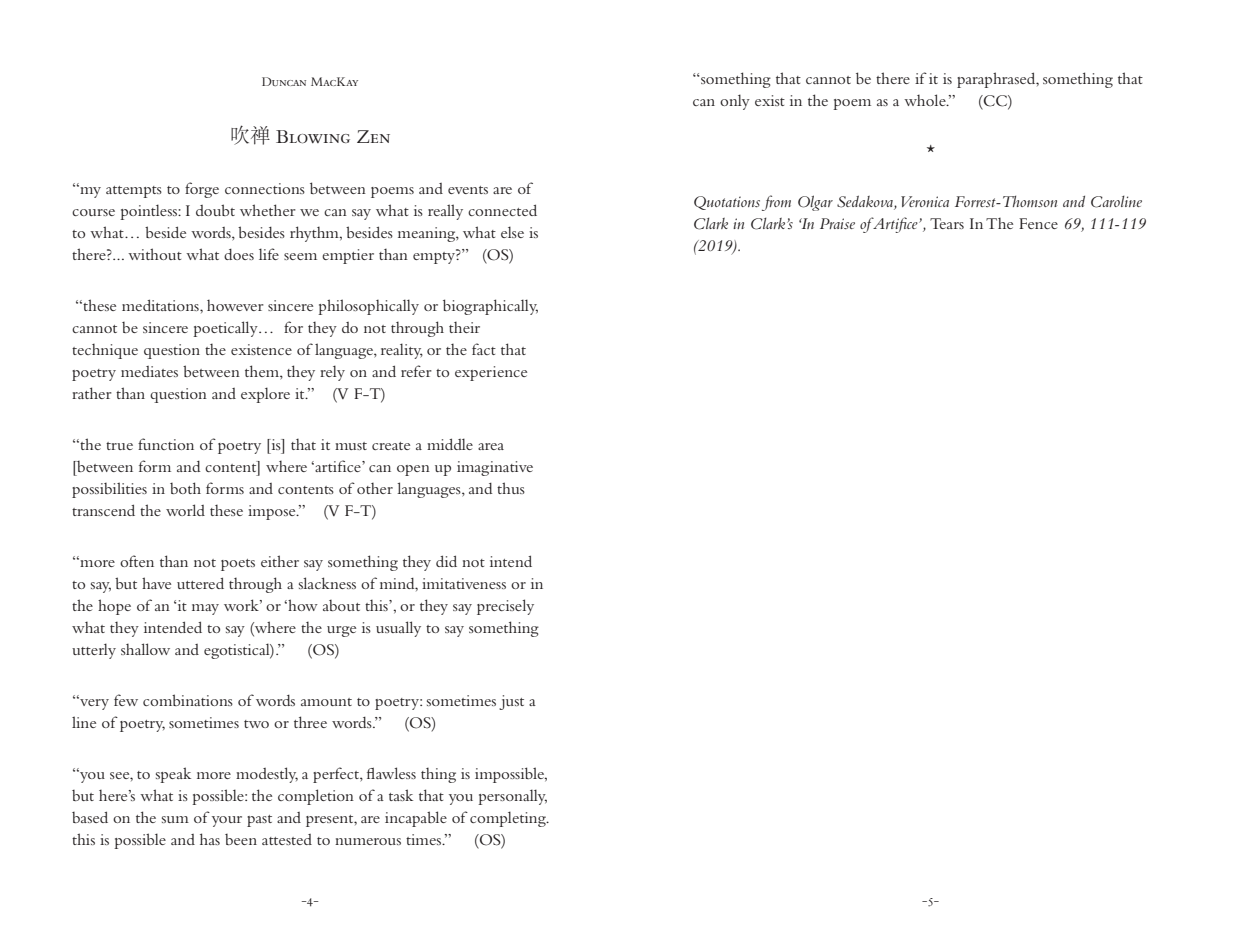  Describe the element at coordinates (166, 444) in the screenshot. I see `function` at that location.
